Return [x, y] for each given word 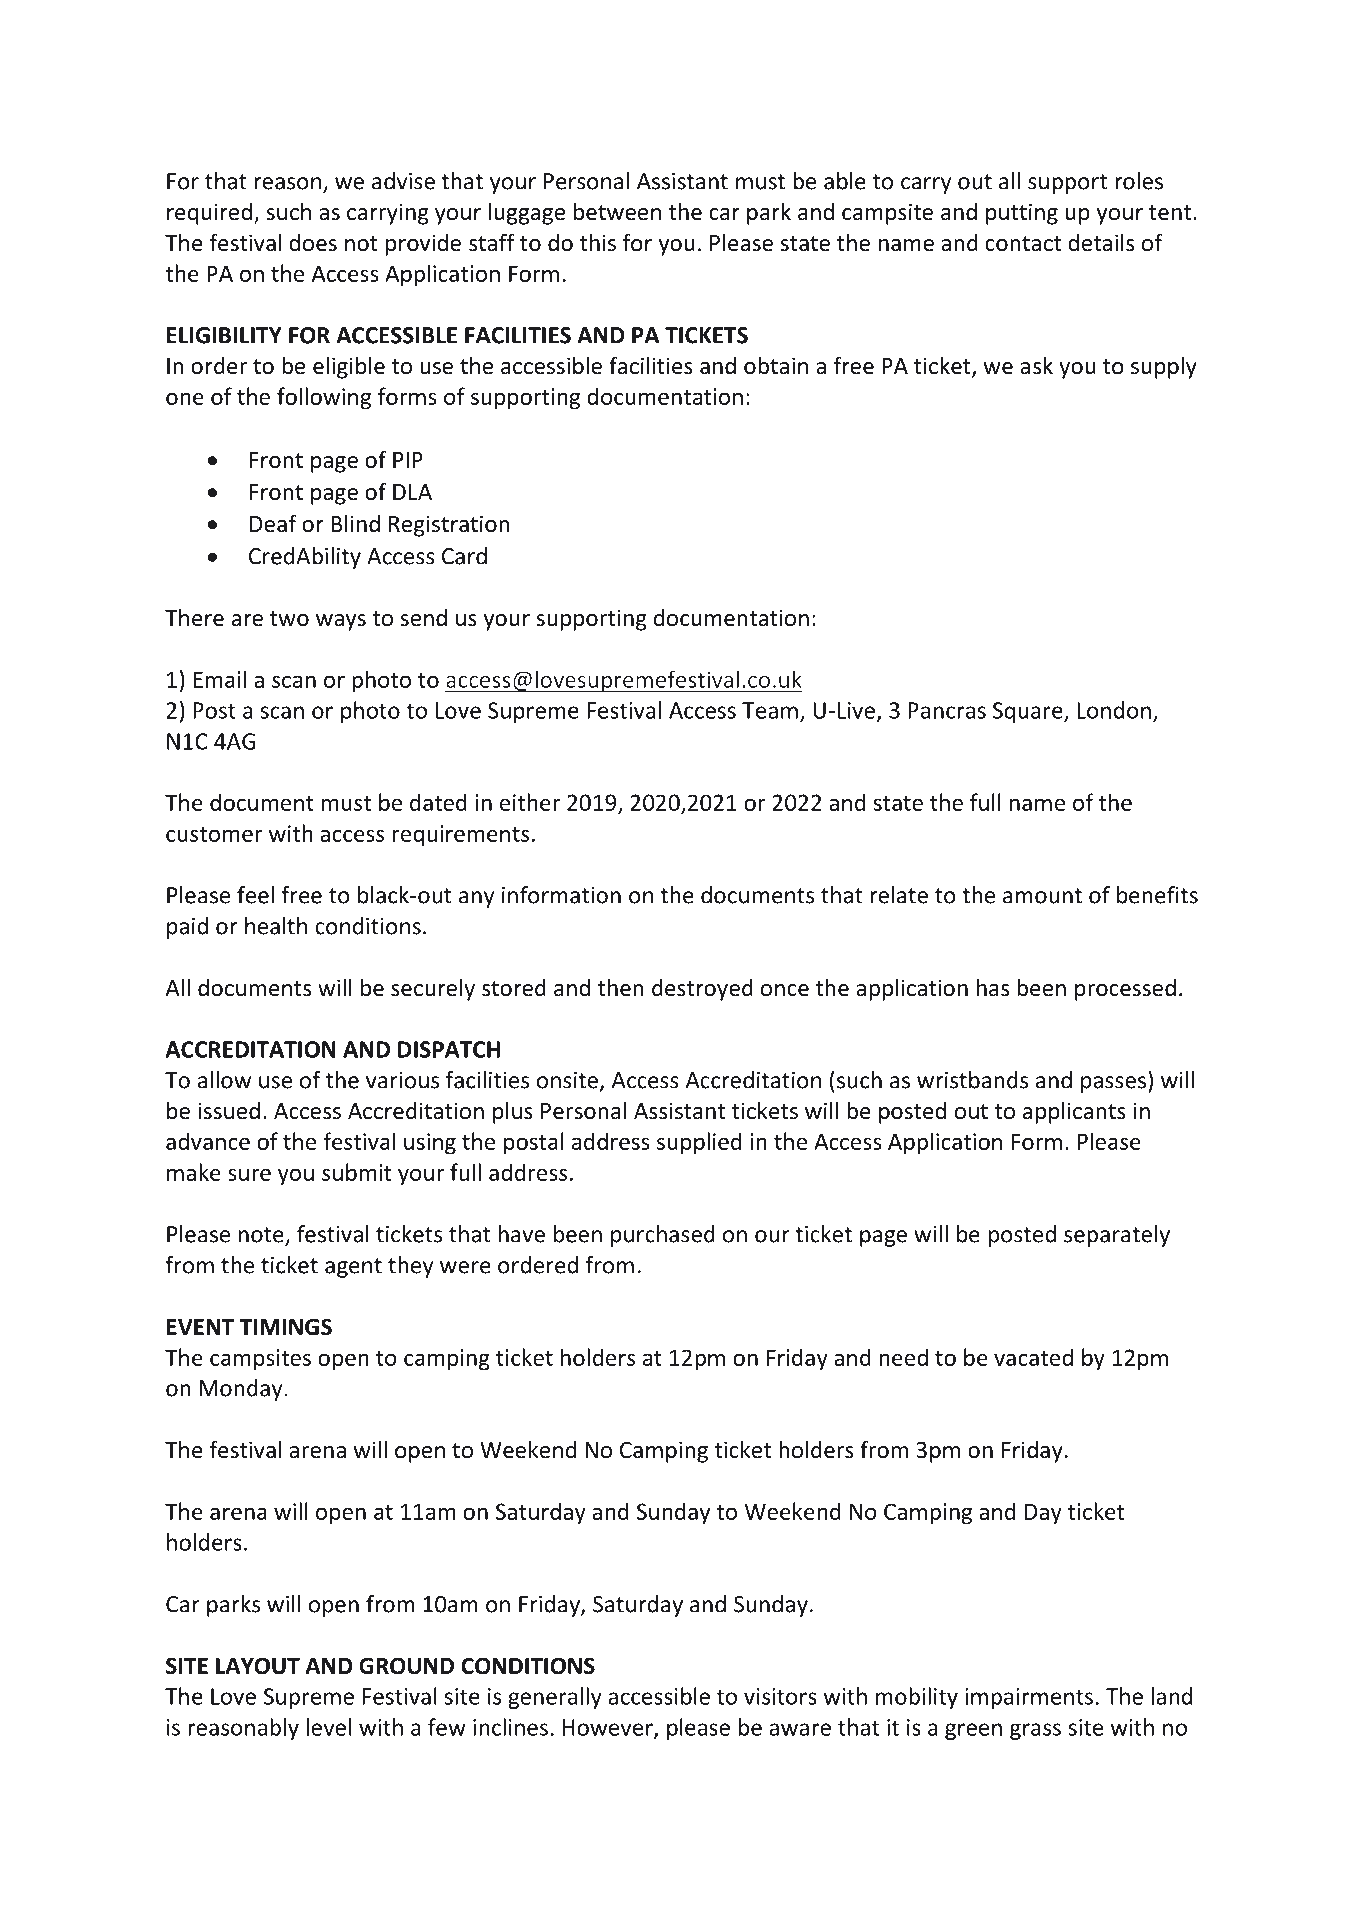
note [262, 1236]
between [617, 212]
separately [1117, 1236]
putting [1022, 214]
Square [1029, 712]
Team [770, 710]
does [313, 243]
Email [220, 679]
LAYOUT [258, 1666]
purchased [663, 1236]
